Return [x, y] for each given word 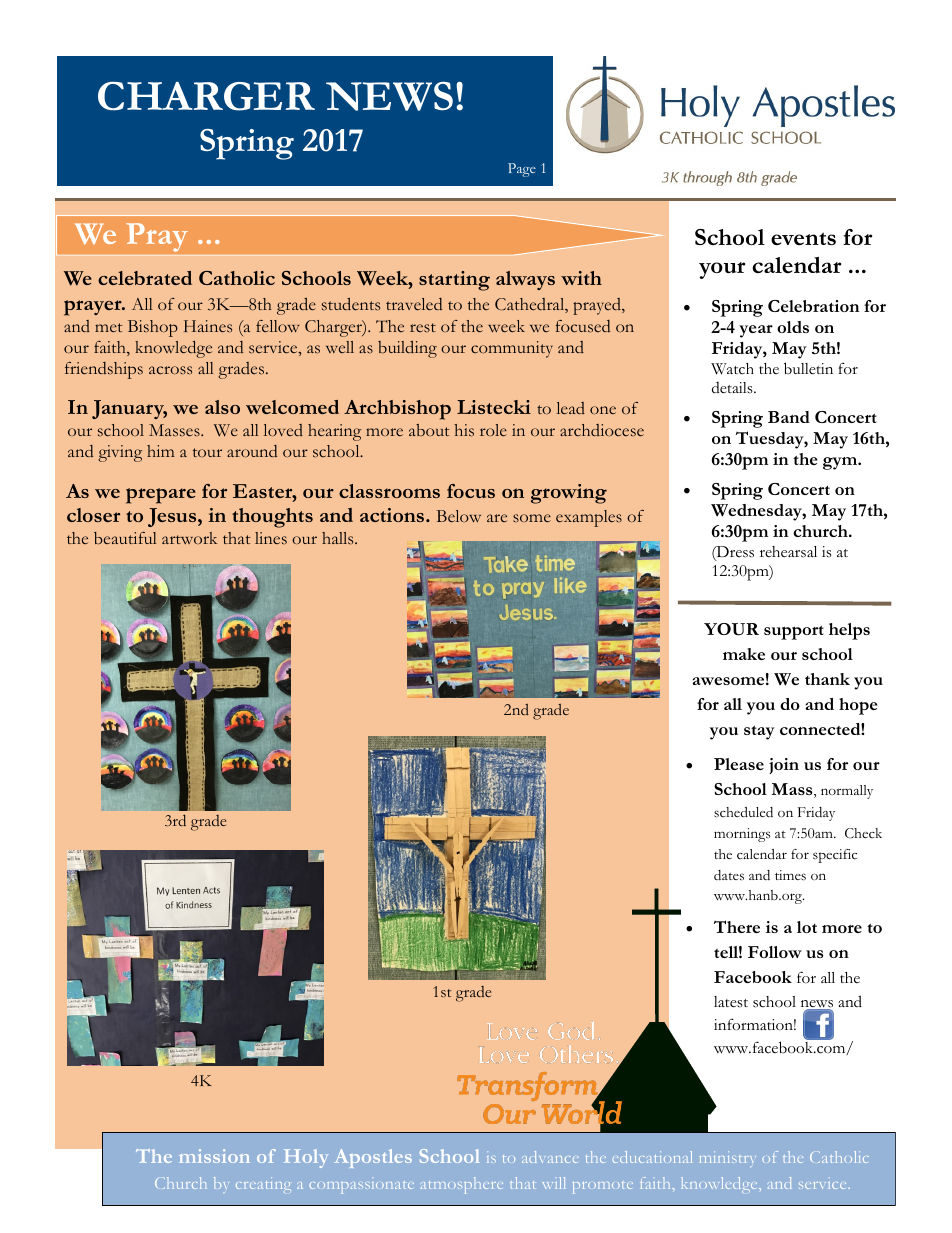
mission [214, 1156]
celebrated [145, 278]
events [803, 238]
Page [522, 170]
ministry [727, 1159]
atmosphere [462, 1185]
